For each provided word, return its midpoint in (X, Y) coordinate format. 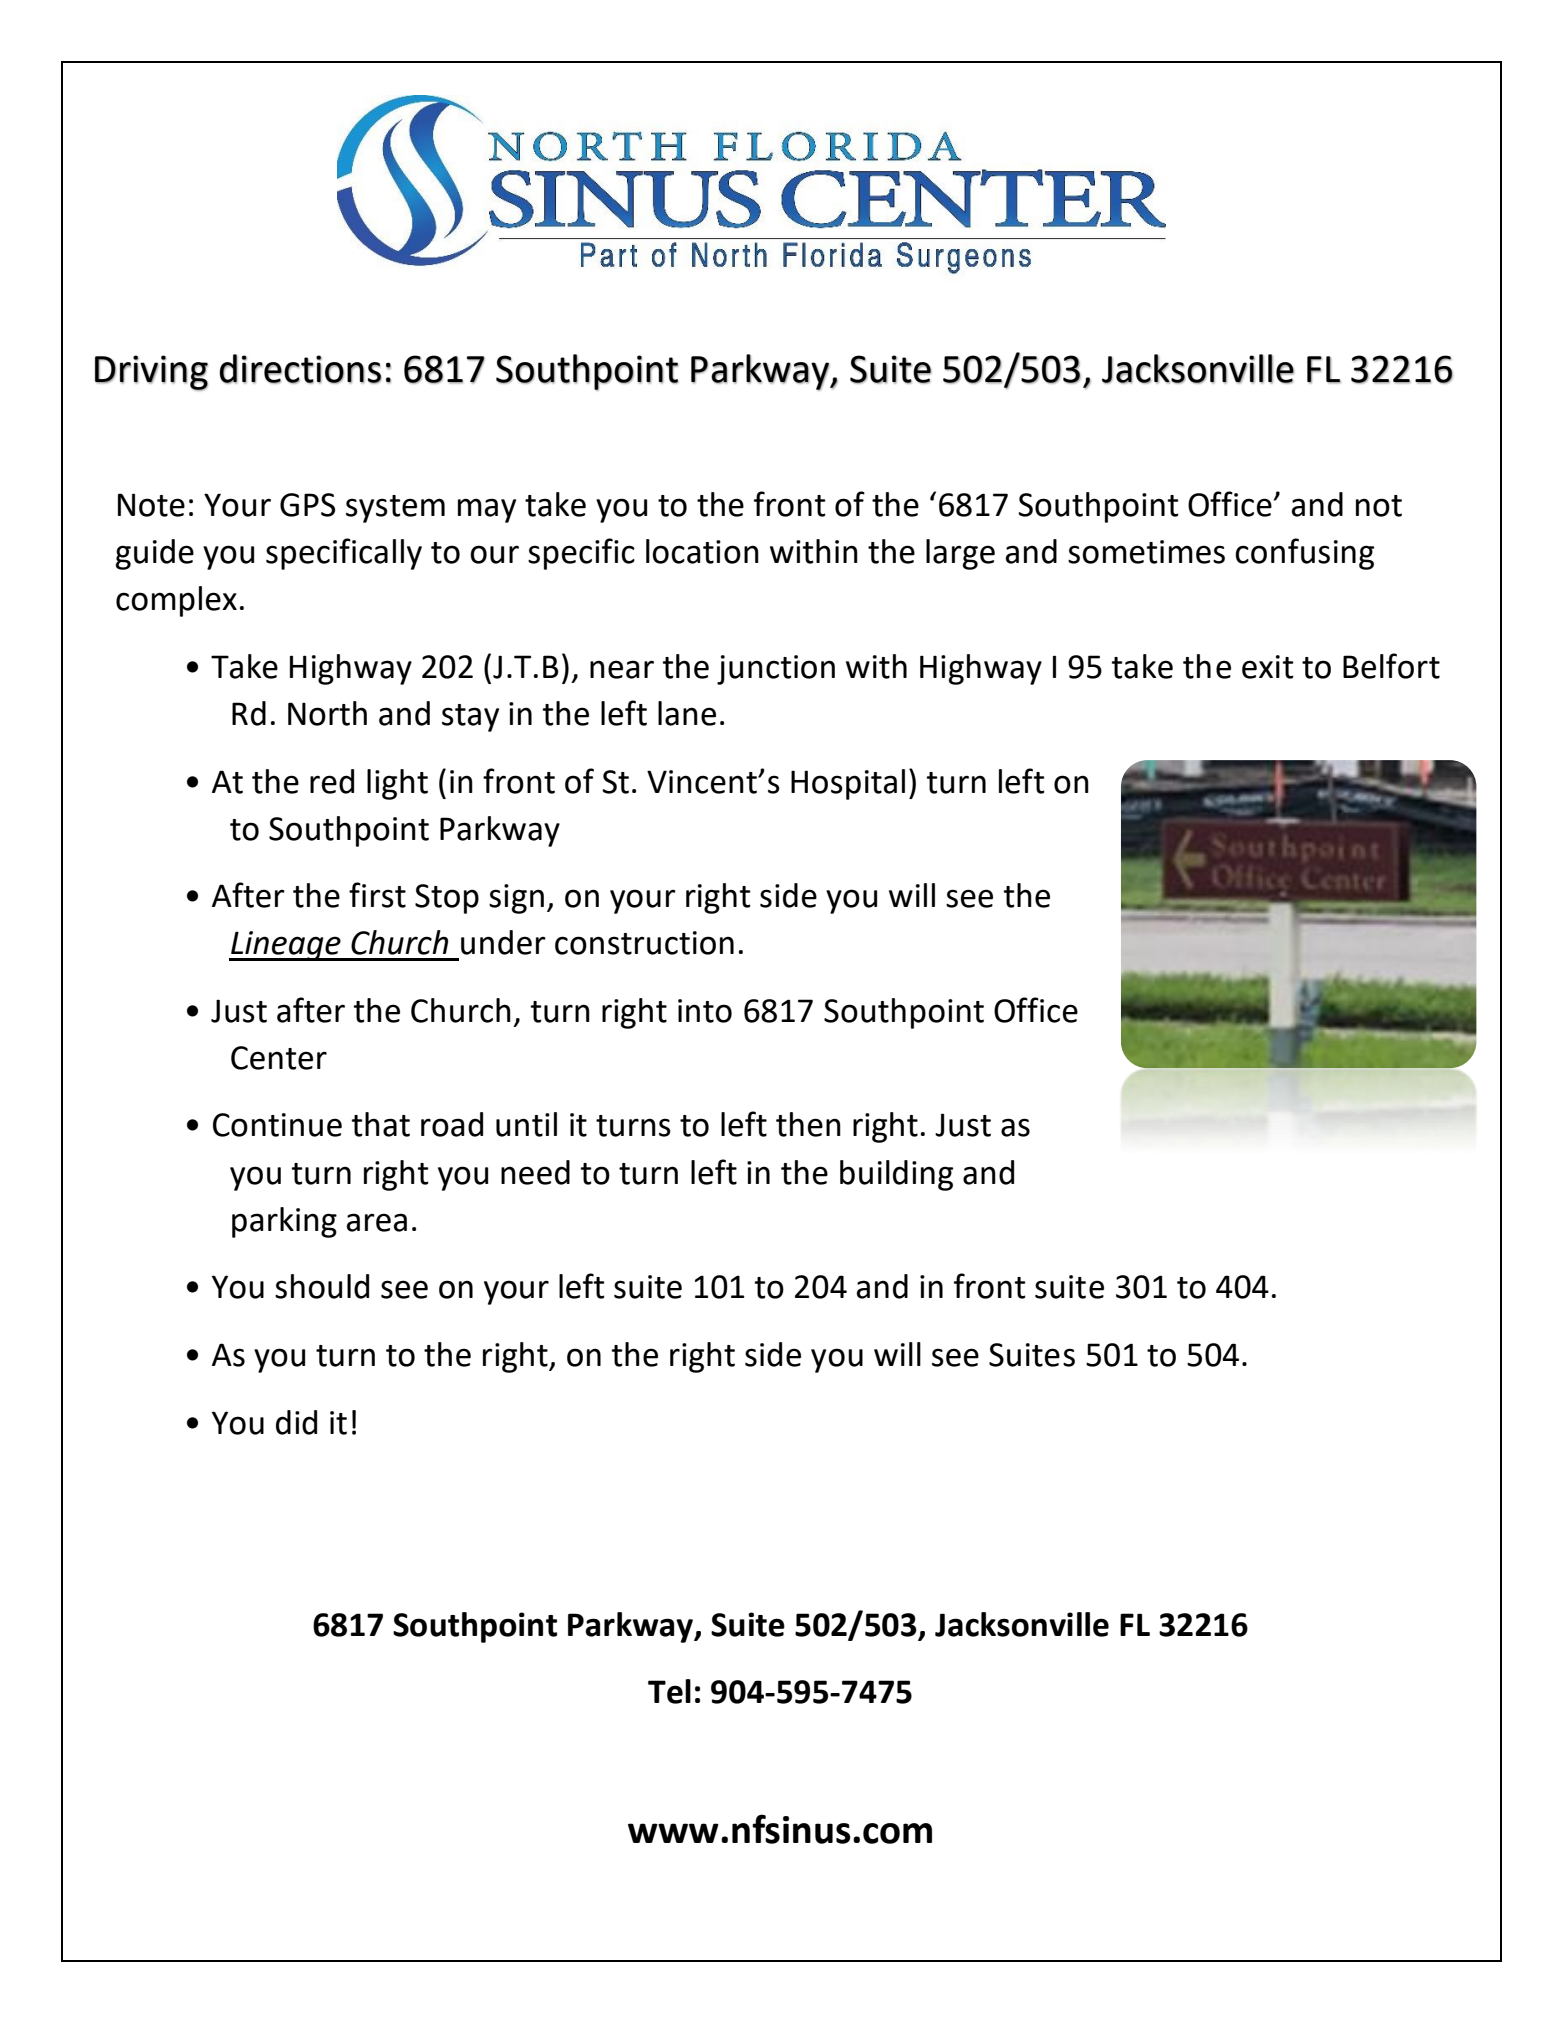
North (327, 713)
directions (300, 369)
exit (1268, 667)
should (322, 1286)
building (896, 1175)
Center (279, 1058)
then (808, 1124)
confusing (1304, 554)
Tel (669, 1691)
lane (687, 713)
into (705, 1011)
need (535, 1172)
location (702, 551)
